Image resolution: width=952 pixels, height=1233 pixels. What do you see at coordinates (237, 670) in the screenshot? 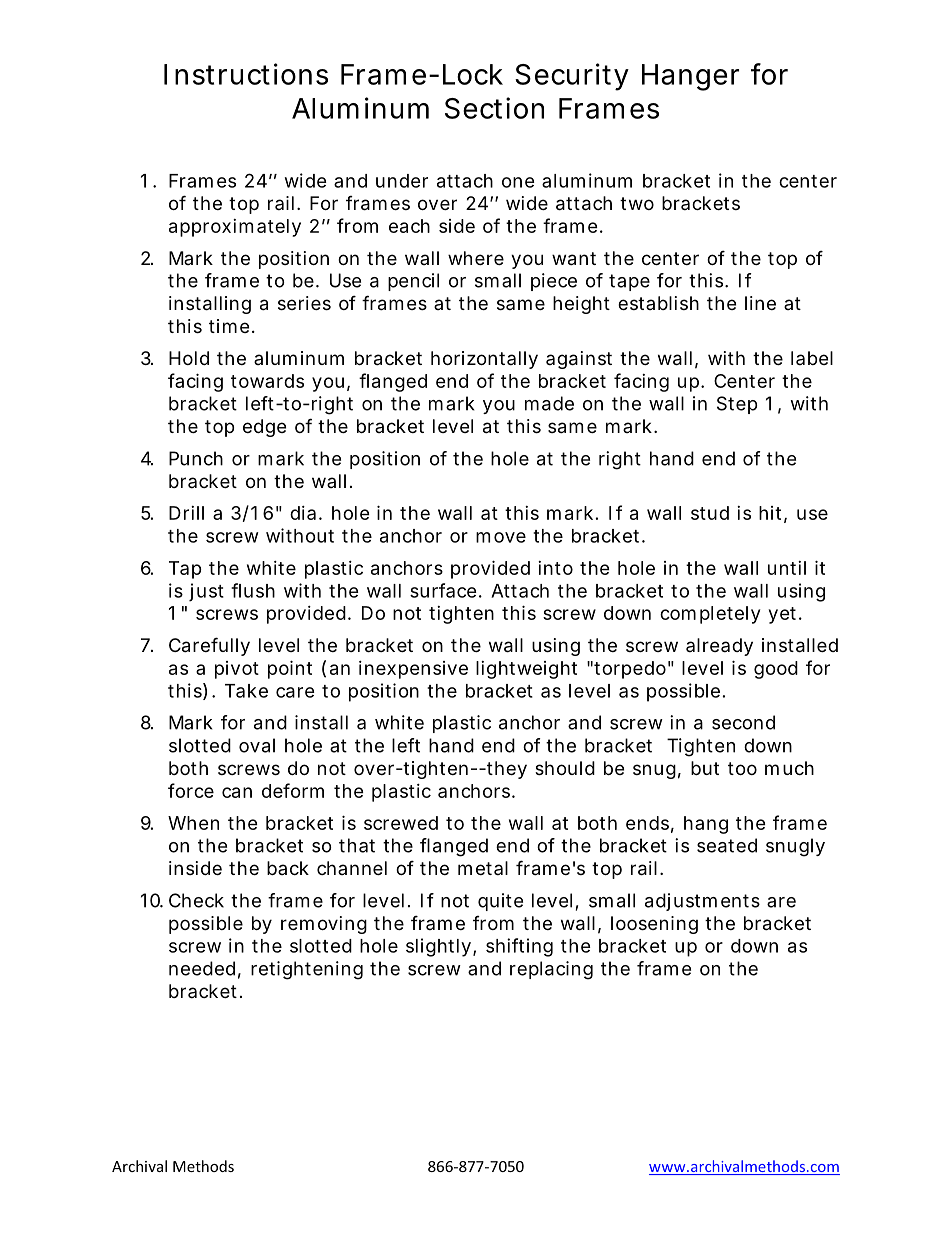
I see `pivot` at bounding box center [237, 670].
